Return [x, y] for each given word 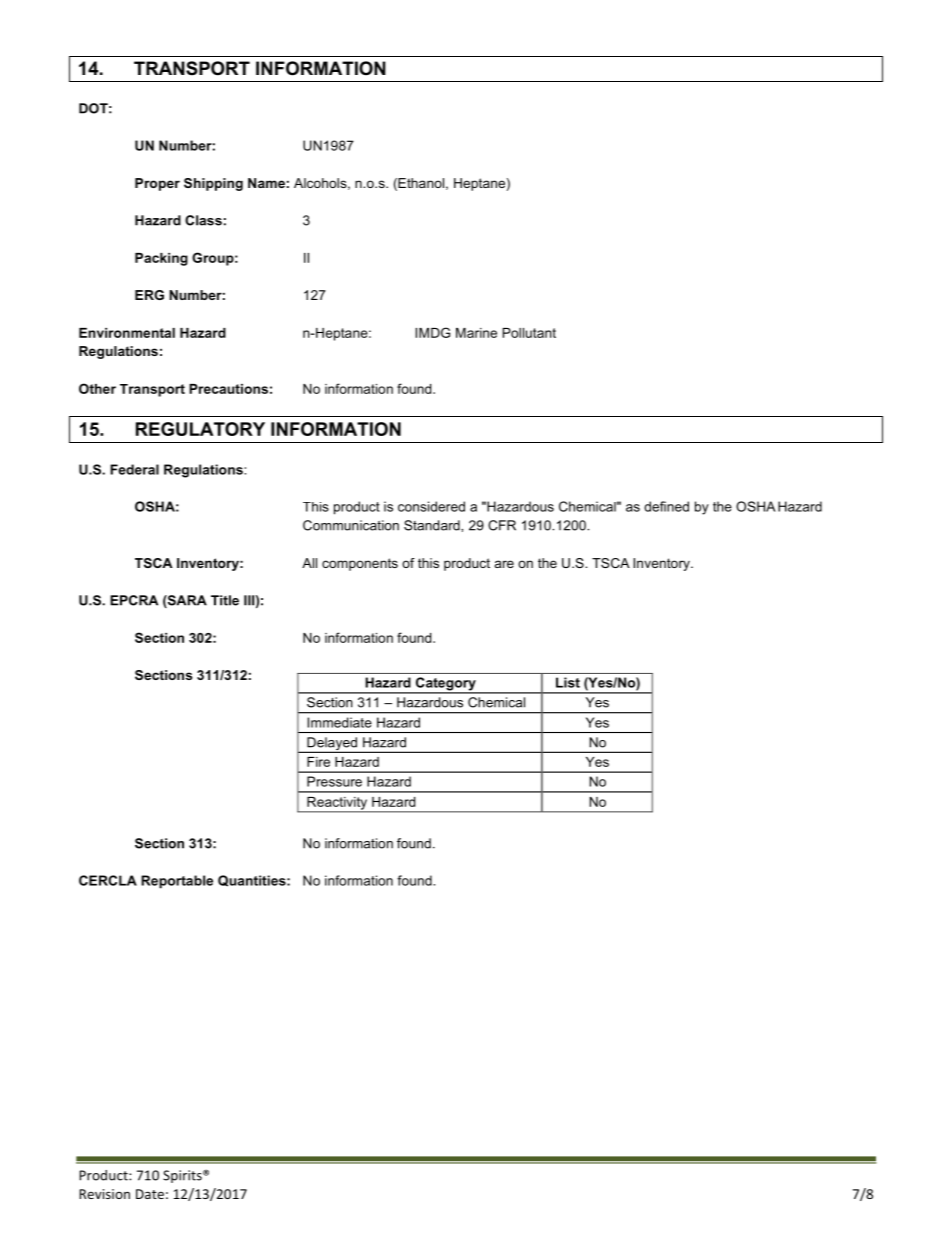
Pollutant [529, 333]
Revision [104, 1194]
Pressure [334, 781]
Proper [157, 184]
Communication [351, 525]
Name [266, 183]
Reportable [177, 882]
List [568, 682]
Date [150, 1194]
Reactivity [337, 804]
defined [666, 506]
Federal [134, 469]
